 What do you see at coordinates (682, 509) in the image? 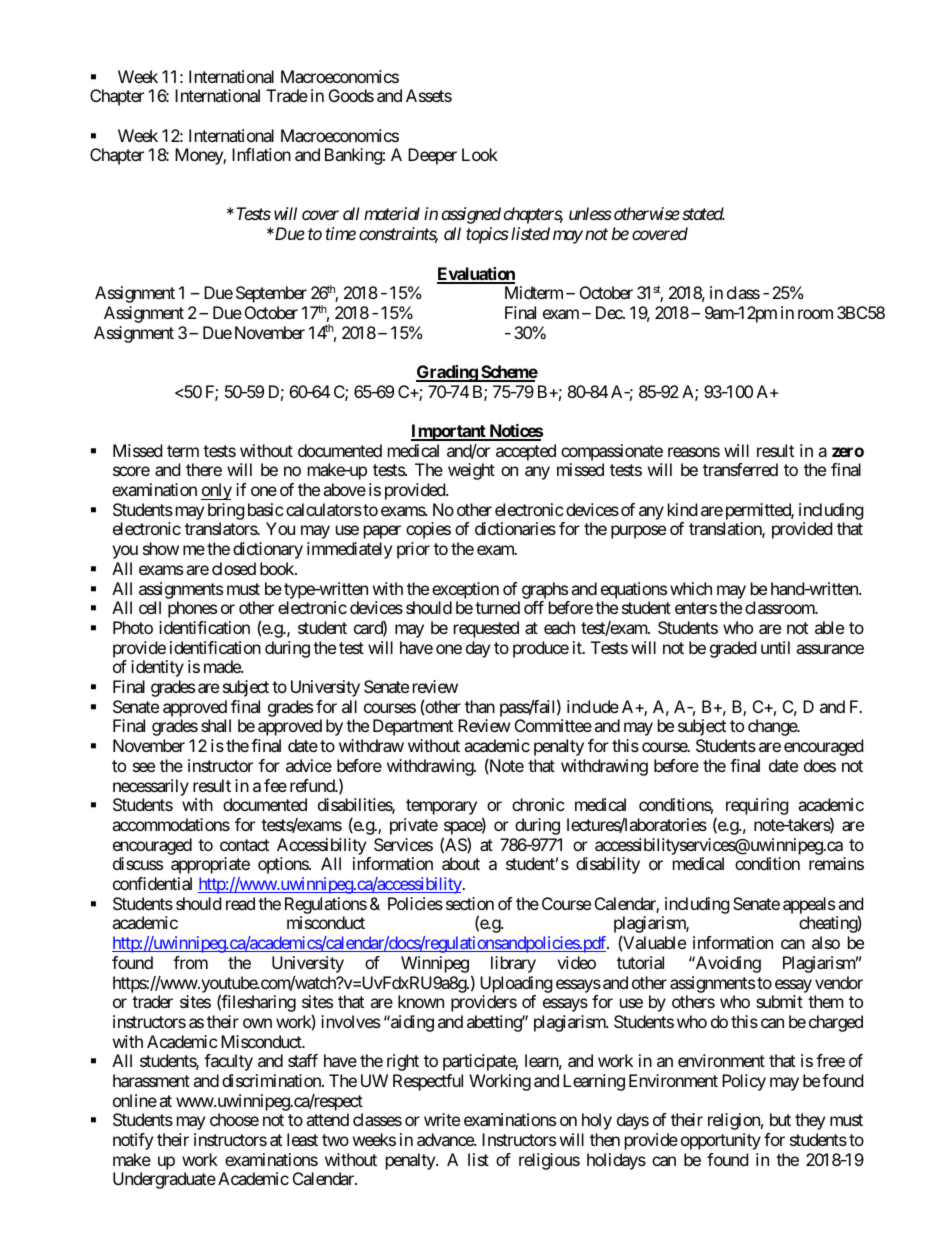
I see `kind` at bounding box center [682, 509].
